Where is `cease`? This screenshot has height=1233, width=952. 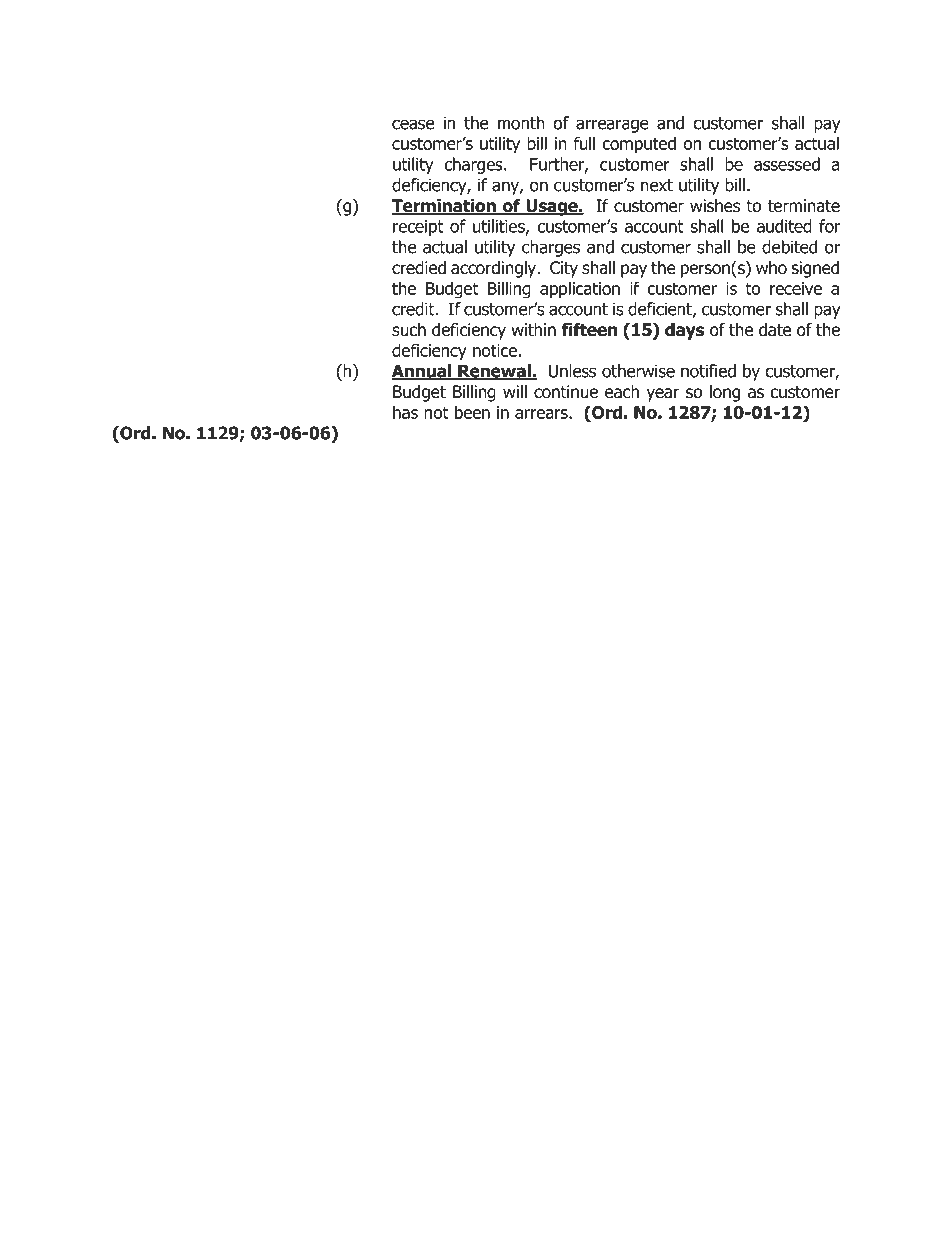 cease is located at coordinates (413, 124).
